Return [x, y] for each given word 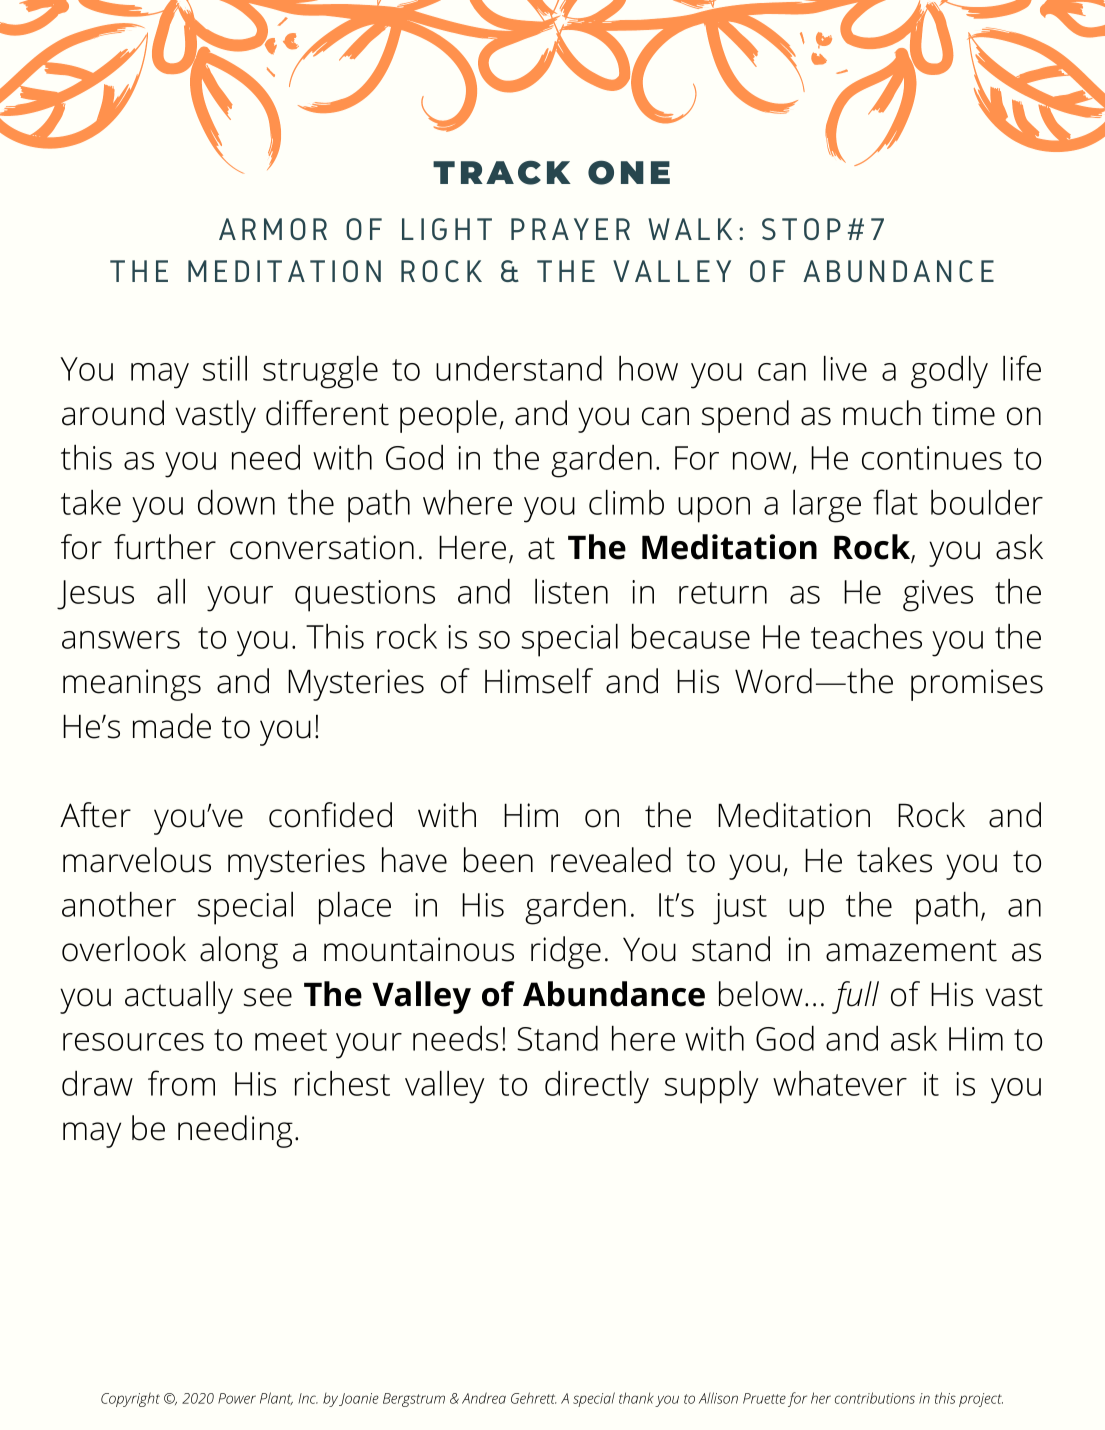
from [181, 1083]
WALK [690, 229]
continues [932, 458]
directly [597, 1087]
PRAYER [570, 229]
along [239, 952]
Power [237, 1398]
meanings [132, 685]
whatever [840, 1083]
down [236, 502]
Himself [539, 681]
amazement [911, 950]
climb [626, 502]
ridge [566, 952]
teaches [866, 636]
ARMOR [273, 229]
